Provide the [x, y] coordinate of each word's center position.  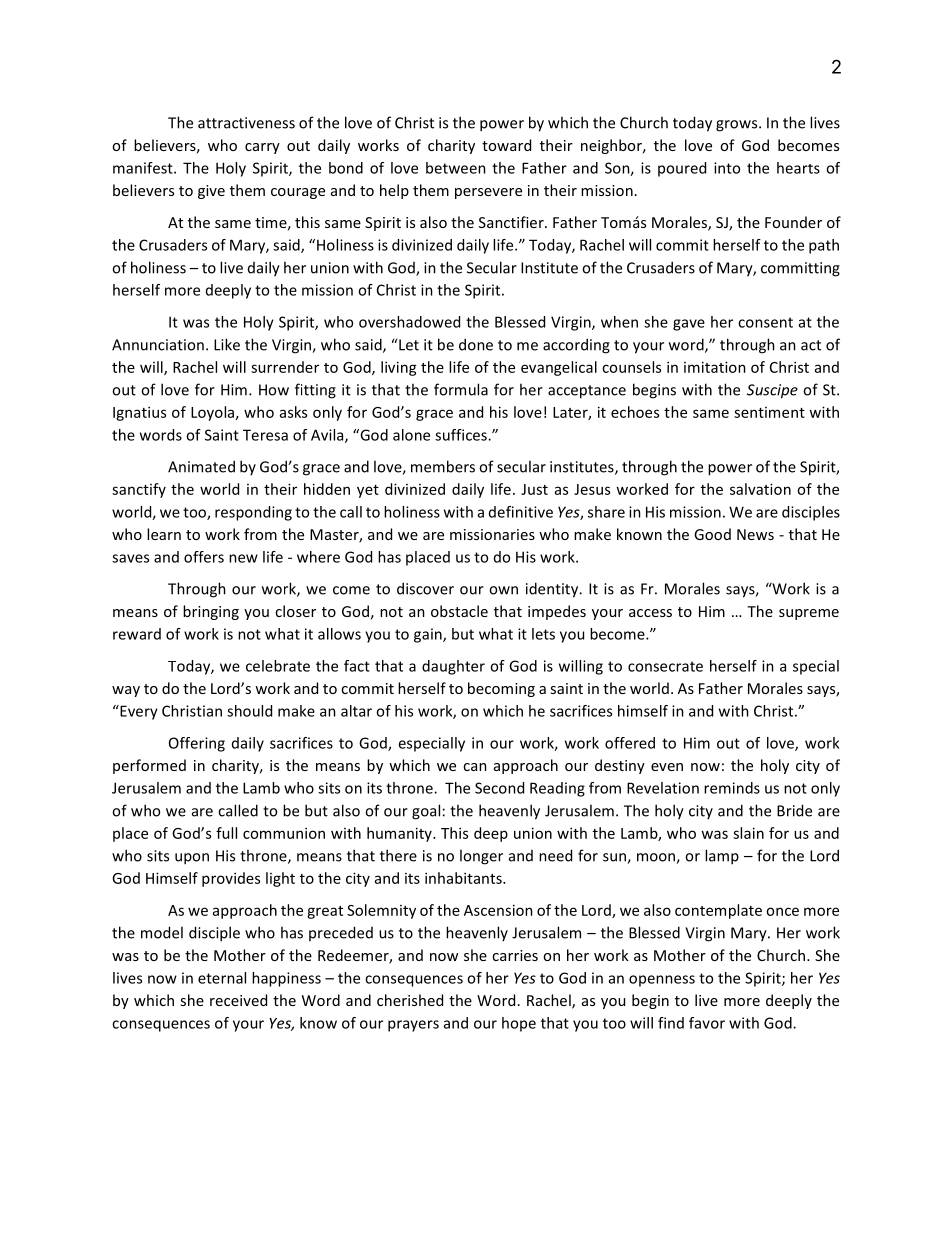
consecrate [665, 666]
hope [519, 1024]
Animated [201, 466]
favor [707, 1023]
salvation [760, 489]
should [249, 711]
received [238, 1000]
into [727, 168]
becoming [501, 689]
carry [262, 148]
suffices [462, 435]
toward [506, 145]
